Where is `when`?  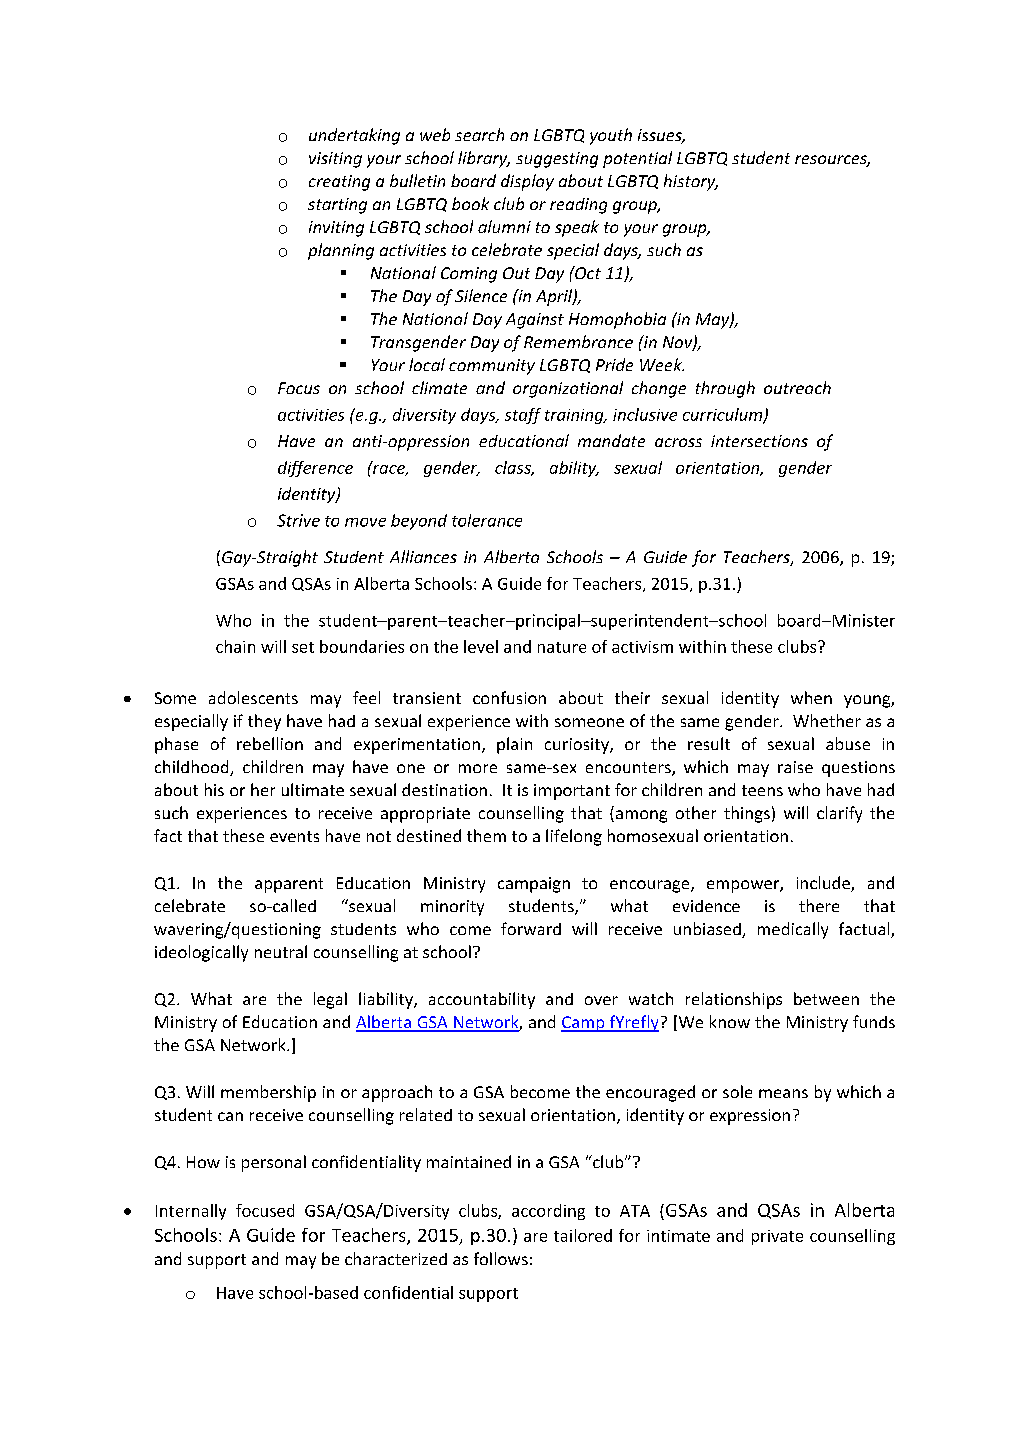
when is located at coordinates (811, 697).
